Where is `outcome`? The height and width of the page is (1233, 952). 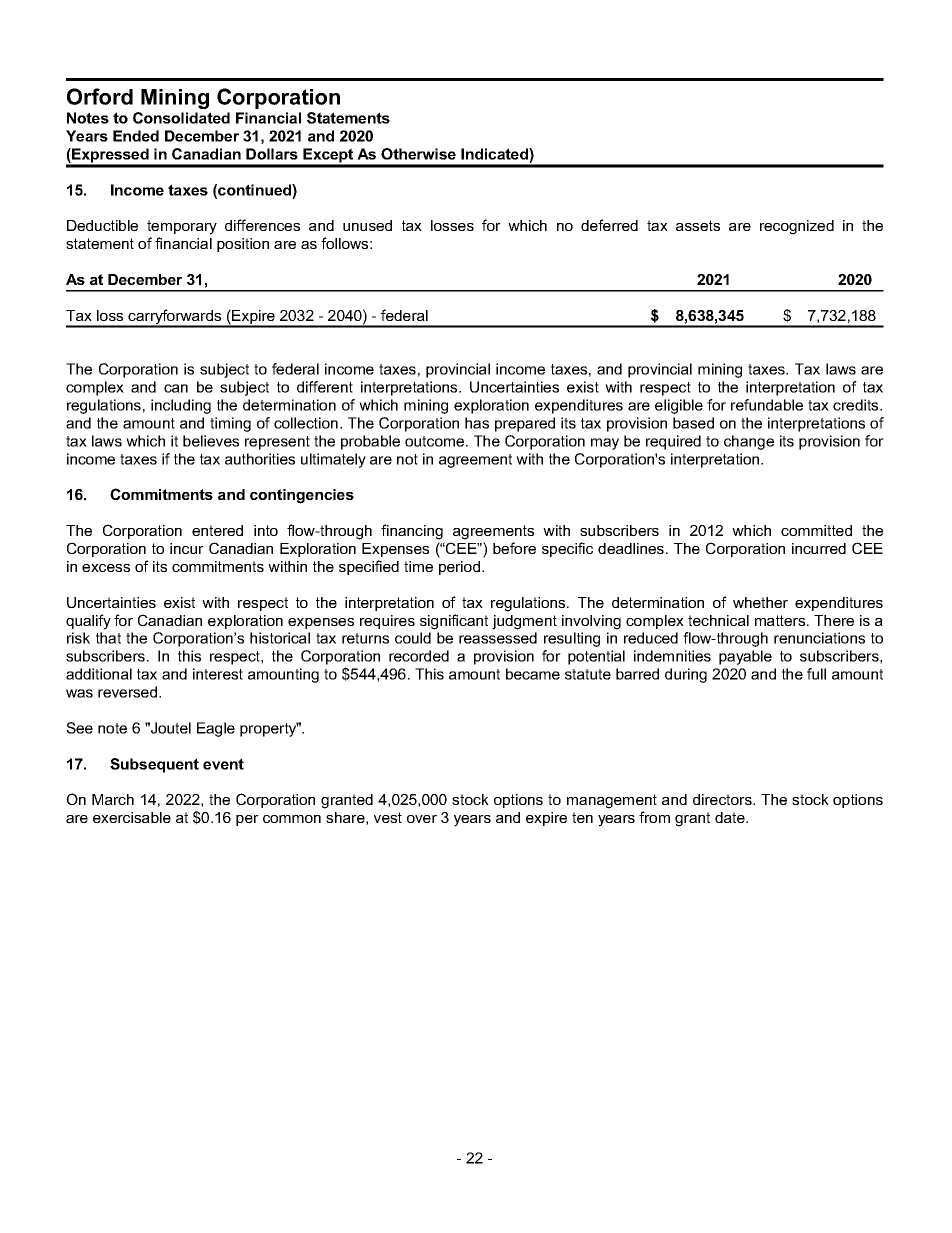 outcome is located at coordinates (436, 441).
